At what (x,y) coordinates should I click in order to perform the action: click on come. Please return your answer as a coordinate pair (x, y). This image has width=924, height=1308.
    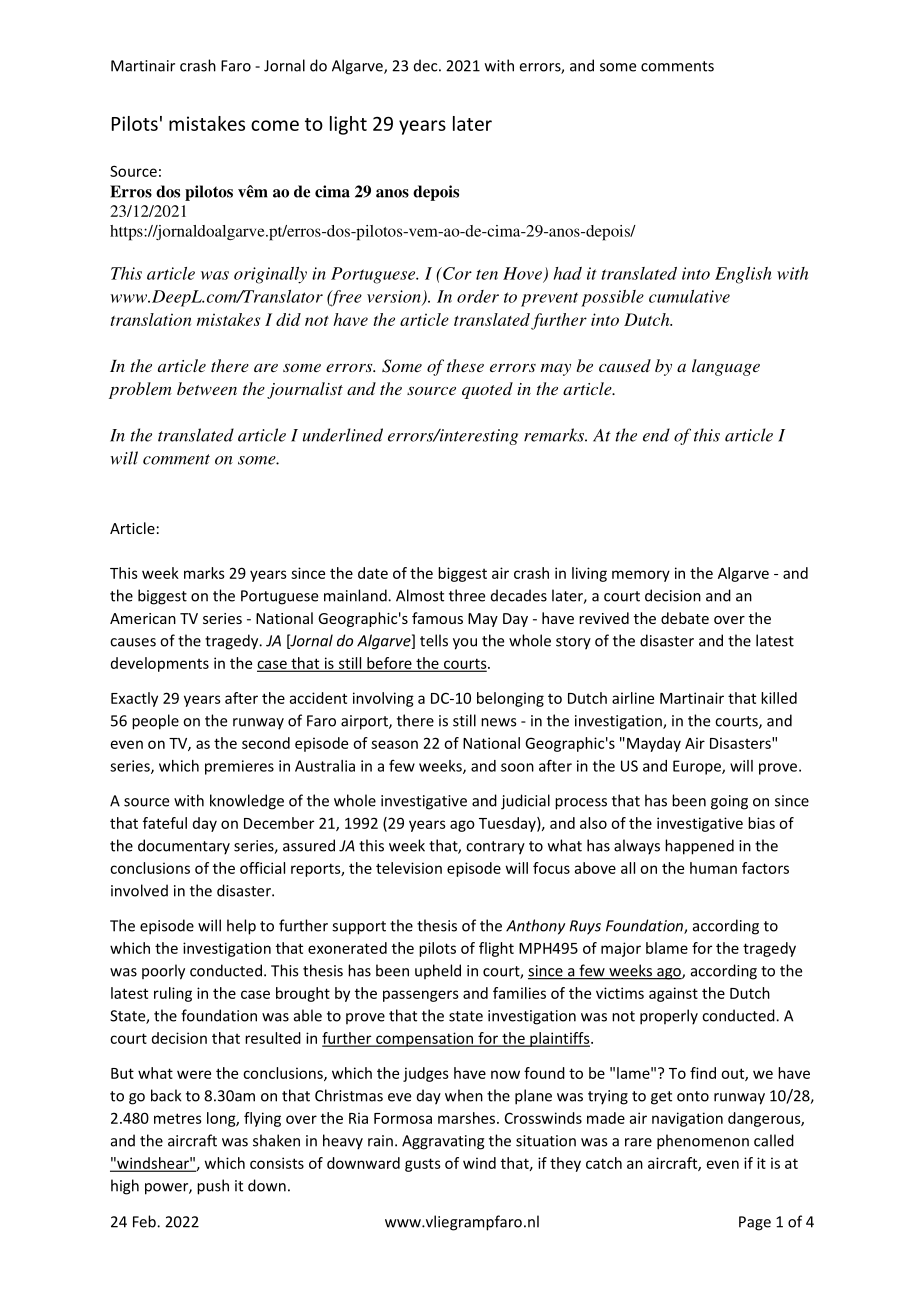
    Looking at the image, I should click on (275, 125).
